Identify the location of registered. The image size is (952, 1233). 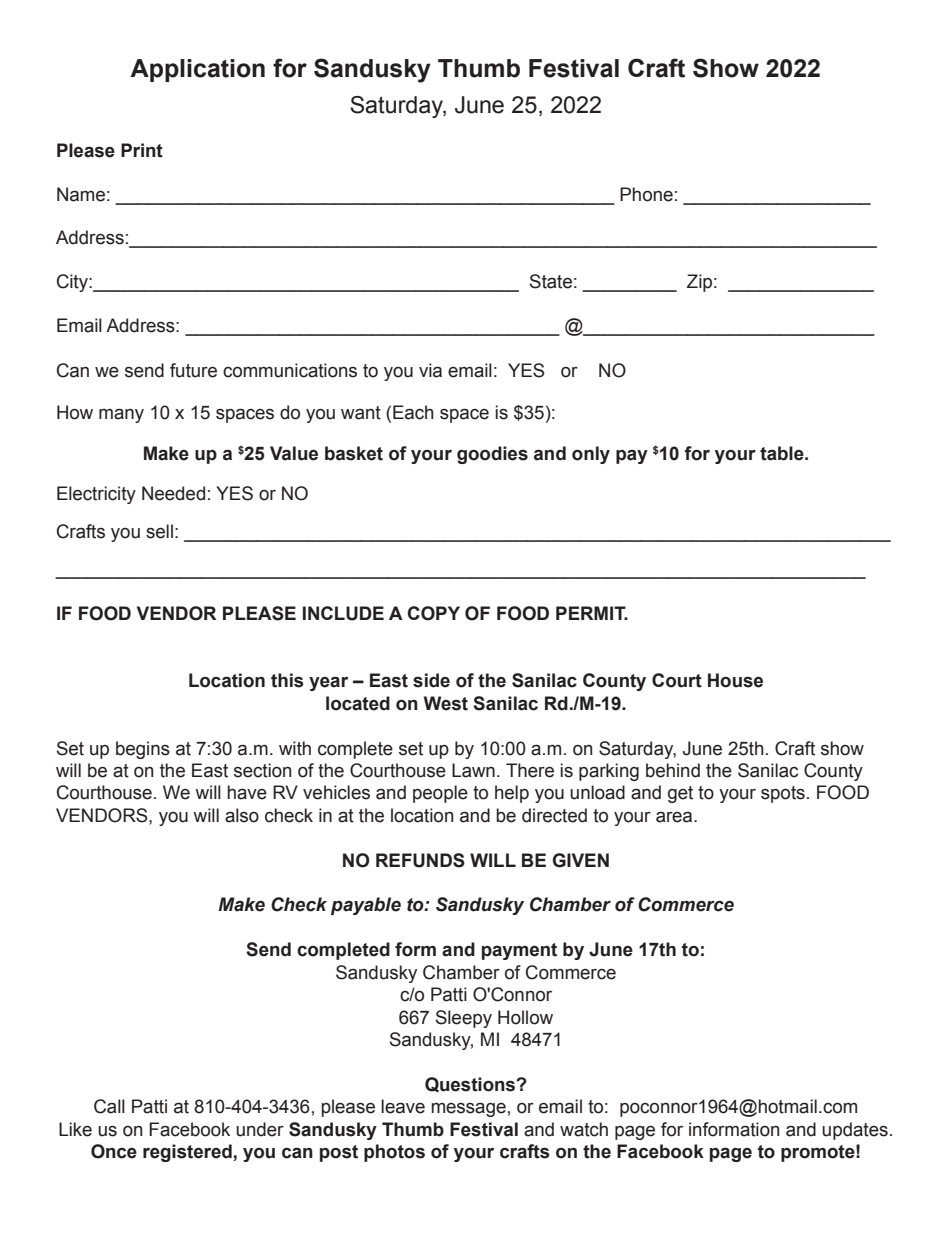
(187, 1153).
